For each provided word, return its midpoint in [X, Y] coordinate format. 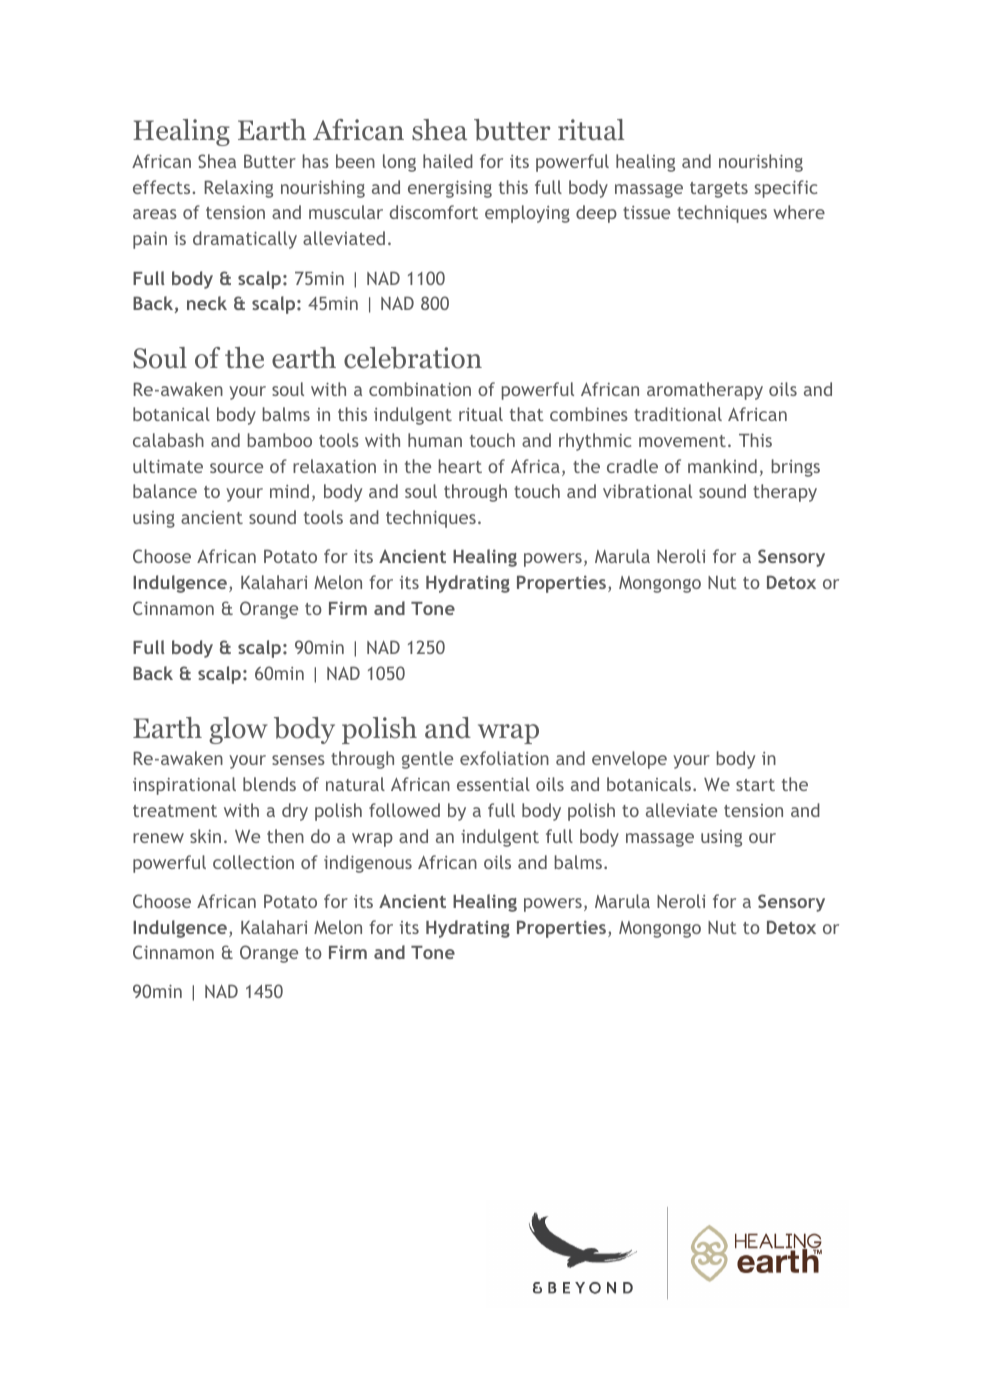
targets [719, 190]
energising [450, 189]
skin [205, 836]
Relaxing [238, 189]
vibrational [647, 491]
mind [289, 491]
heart [460, 466]
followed [404, 810]
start [755, 785]
